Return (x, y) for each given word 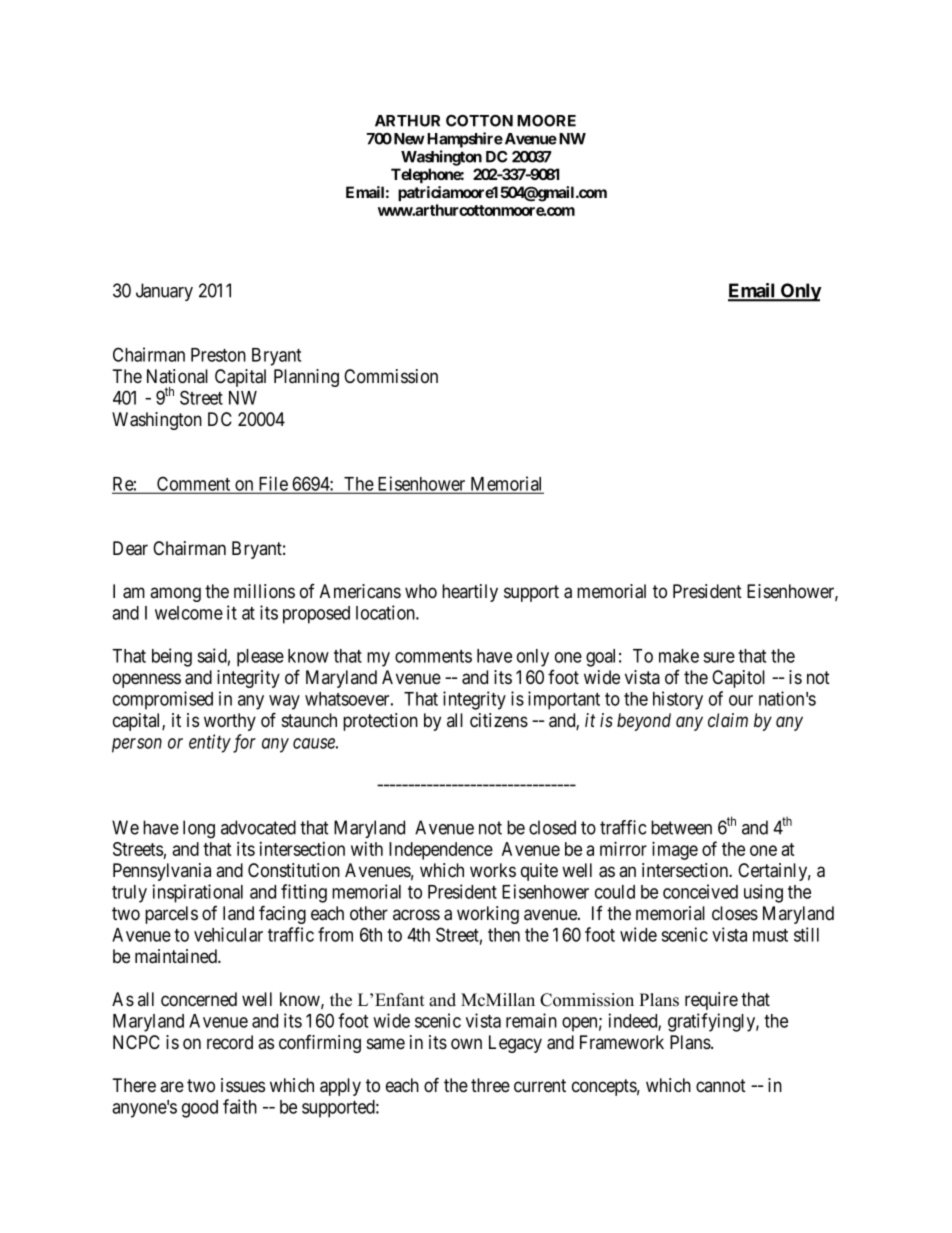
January (164, 292)
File (272, 484)
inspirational (197, 893)
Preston (218, 355)
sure (719, 657)
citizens (499, 720)
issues (243, 1085)
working (488, 915)
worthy (230, 722)
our (741, 700)
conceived (700, 891)
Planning (306, 378)
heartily (470, 593)
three (490, 1085)
